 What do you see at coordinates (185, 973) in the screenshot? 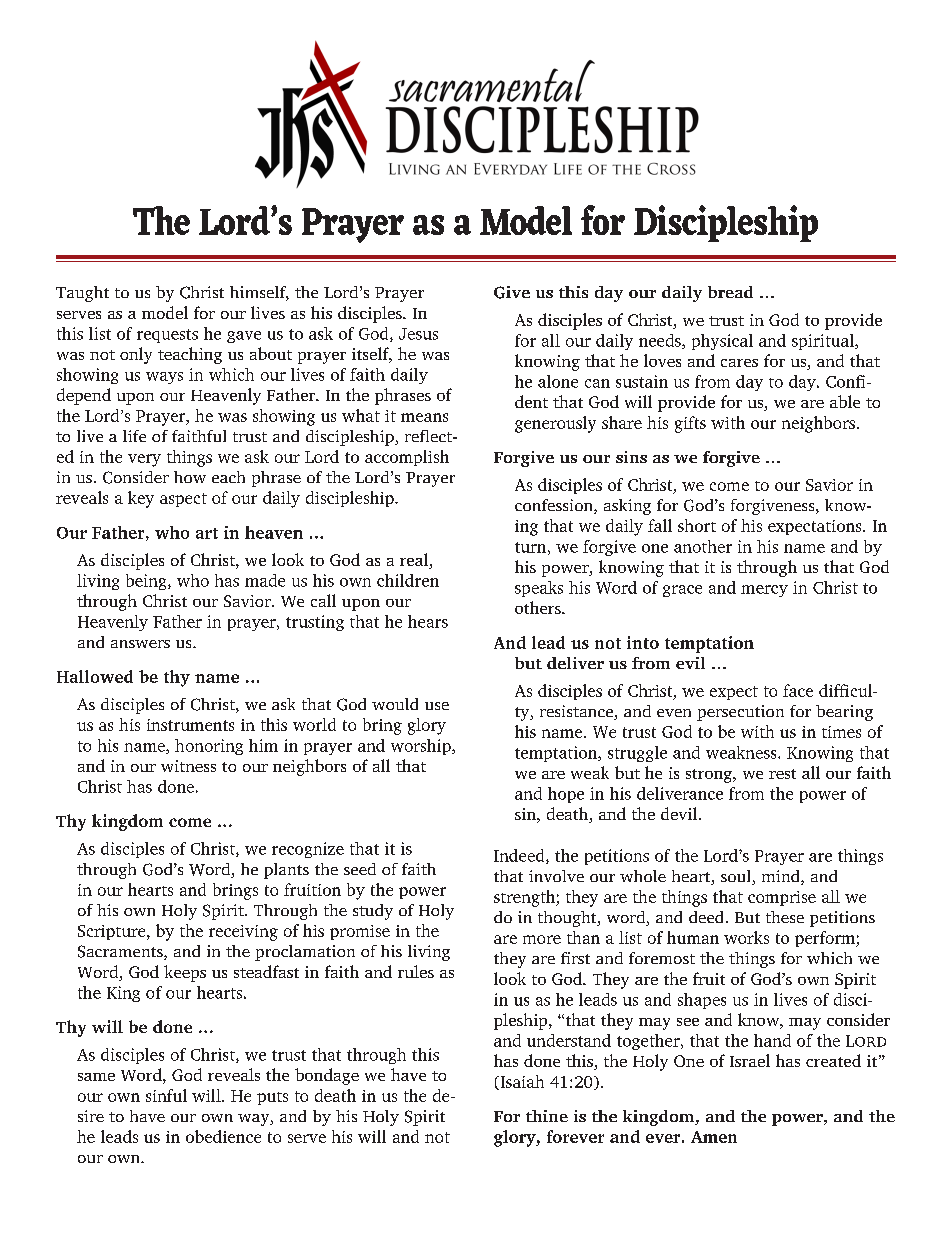
I see `keeps` at bounding box center [185, 973].
